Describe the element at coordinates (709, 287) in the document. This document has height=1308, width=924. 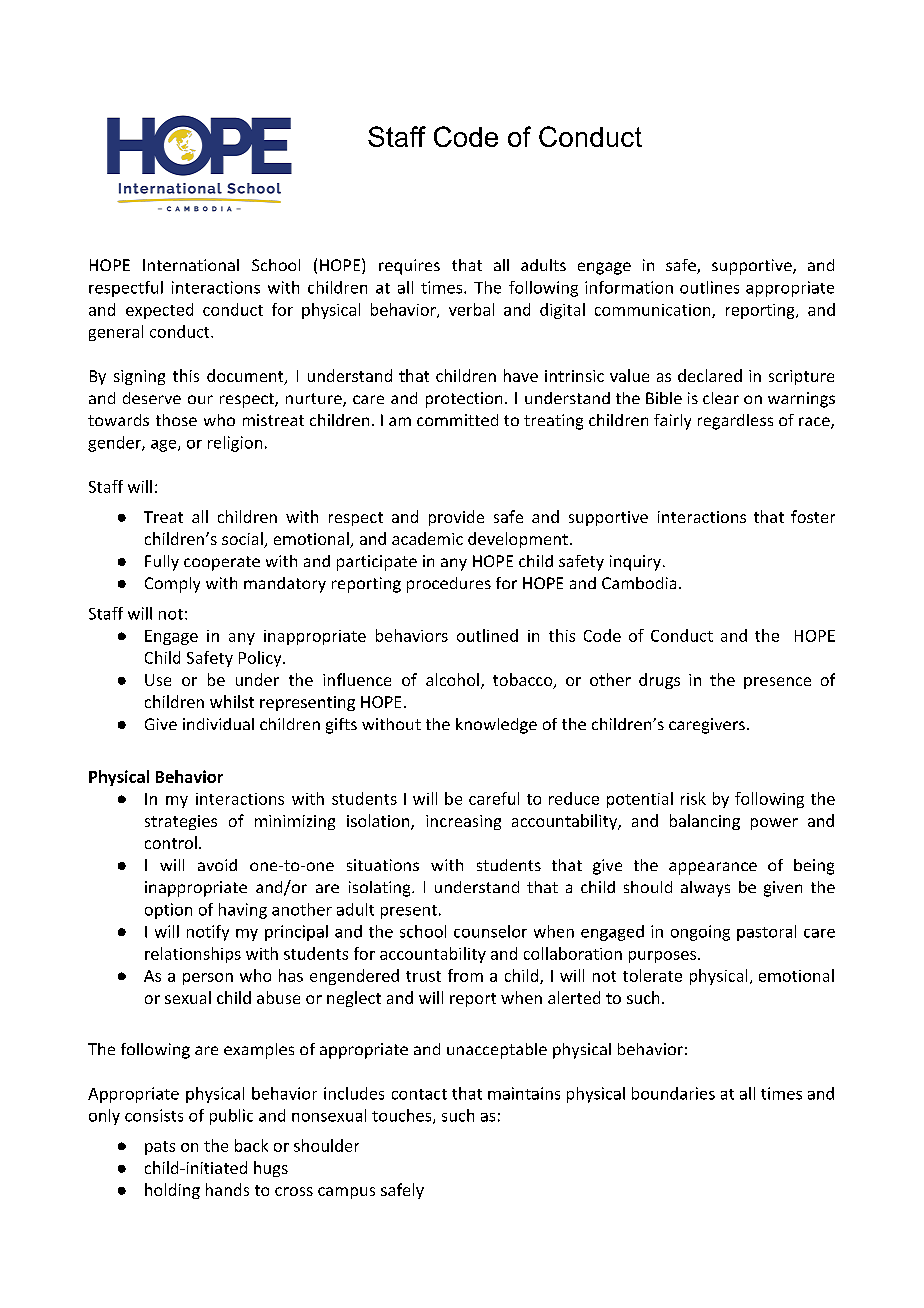
I see `outlines` at that location.
